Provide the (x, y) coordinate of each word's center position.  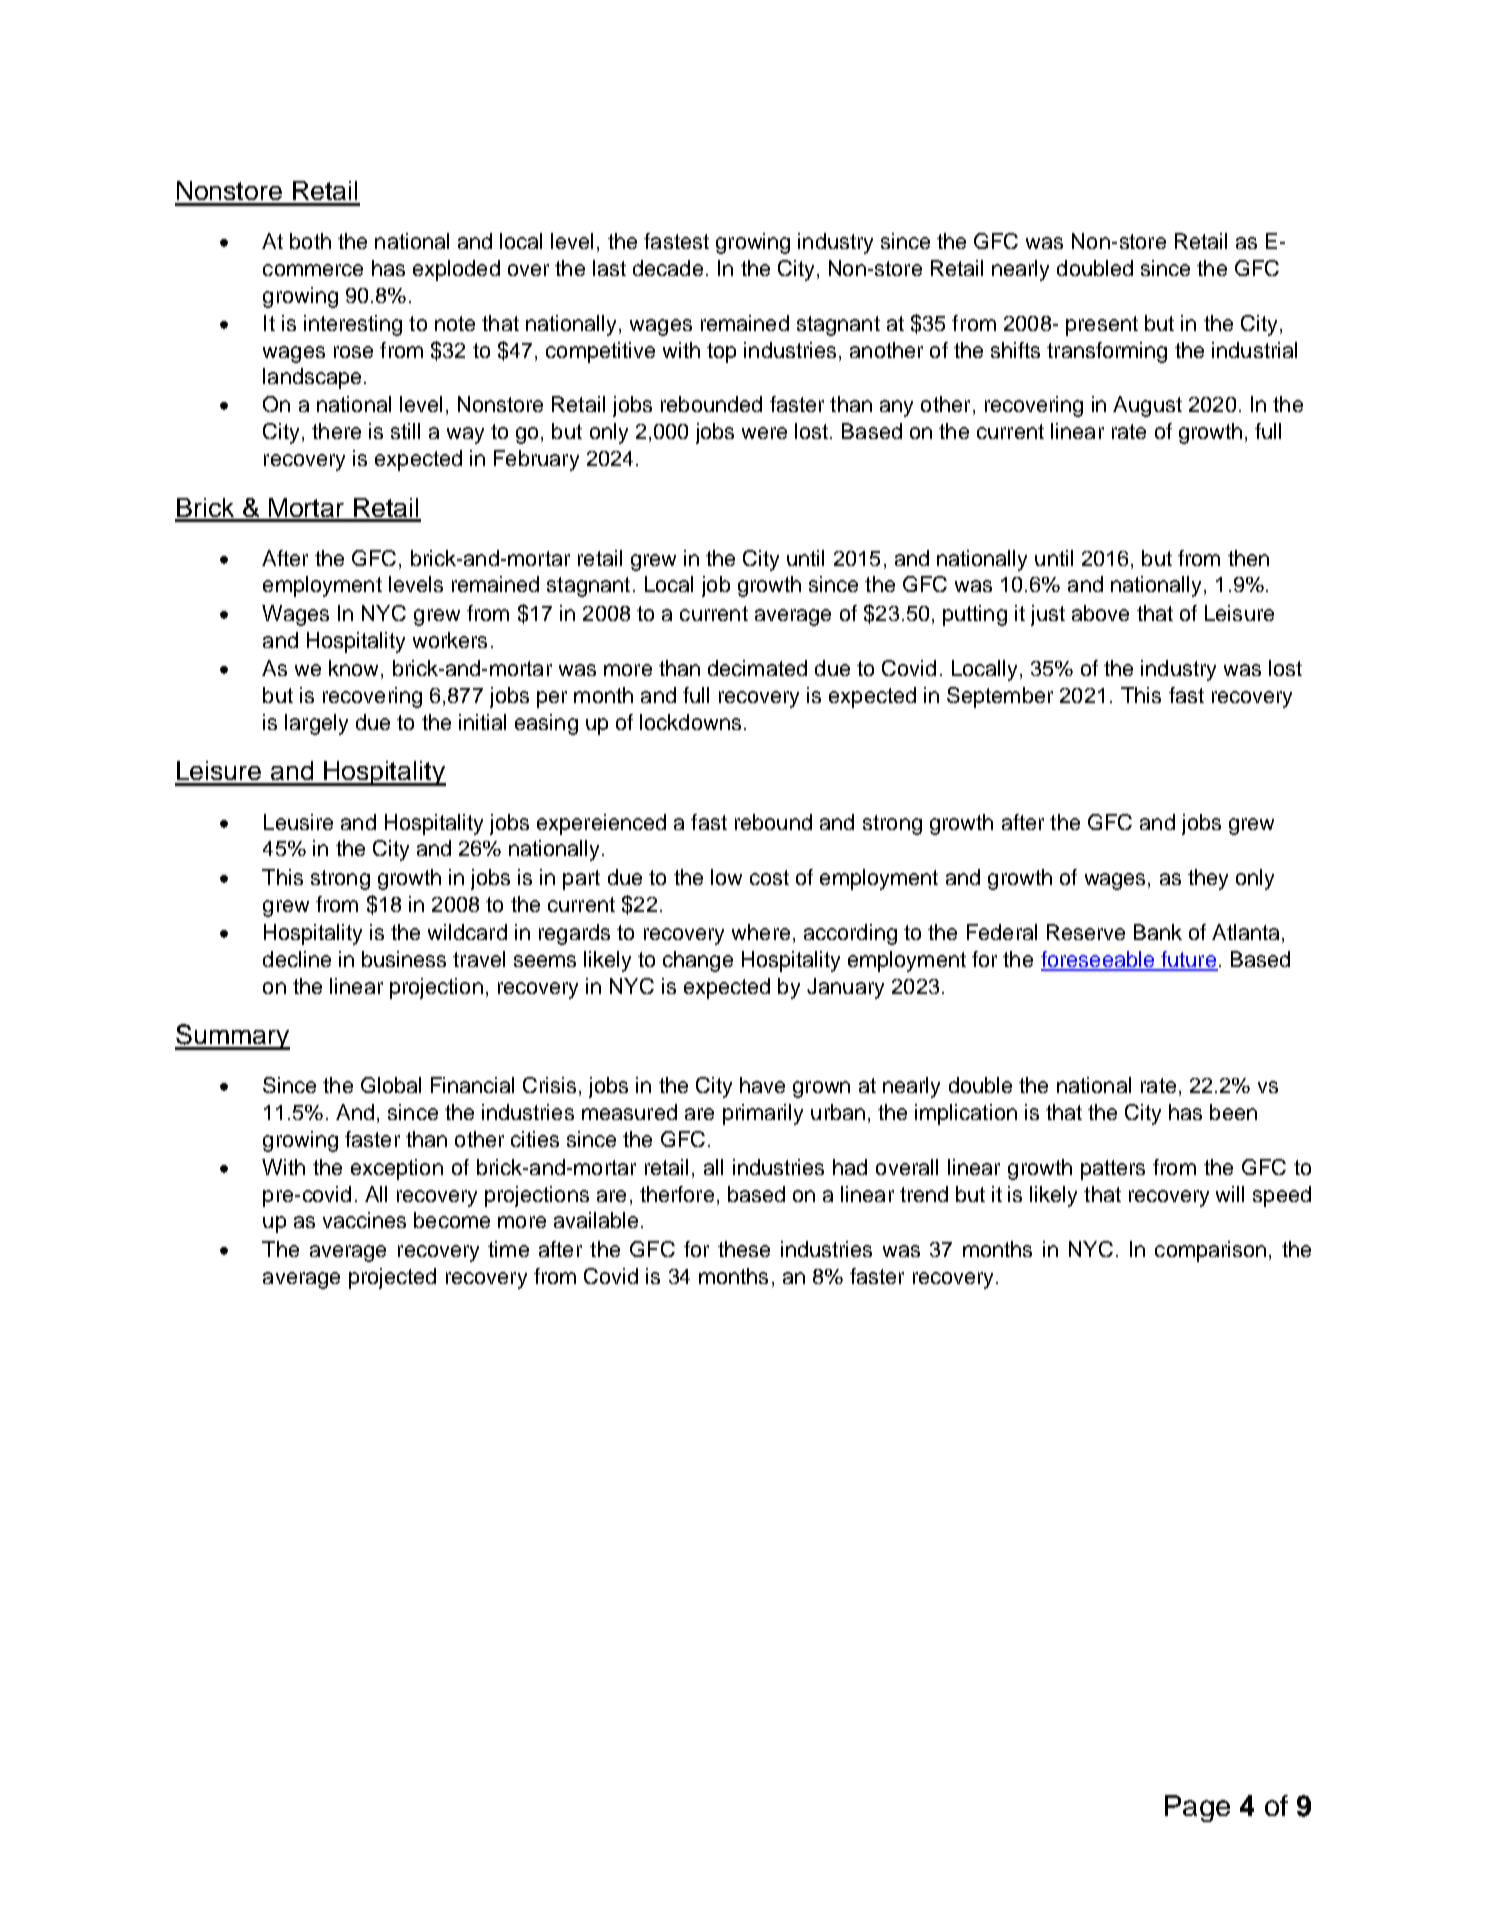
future (1188, 960)
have (762, 1085)
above (1100, 613)
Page (1197, 1808)
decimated (757, 668)
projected (392, 1278)
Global (391, 1085)
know (355, 669)
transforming (1107, 352)
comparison (1210, 1251)
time (508, 1249)
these (744, 1249)
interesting (353, 325)
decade (668, 268)
